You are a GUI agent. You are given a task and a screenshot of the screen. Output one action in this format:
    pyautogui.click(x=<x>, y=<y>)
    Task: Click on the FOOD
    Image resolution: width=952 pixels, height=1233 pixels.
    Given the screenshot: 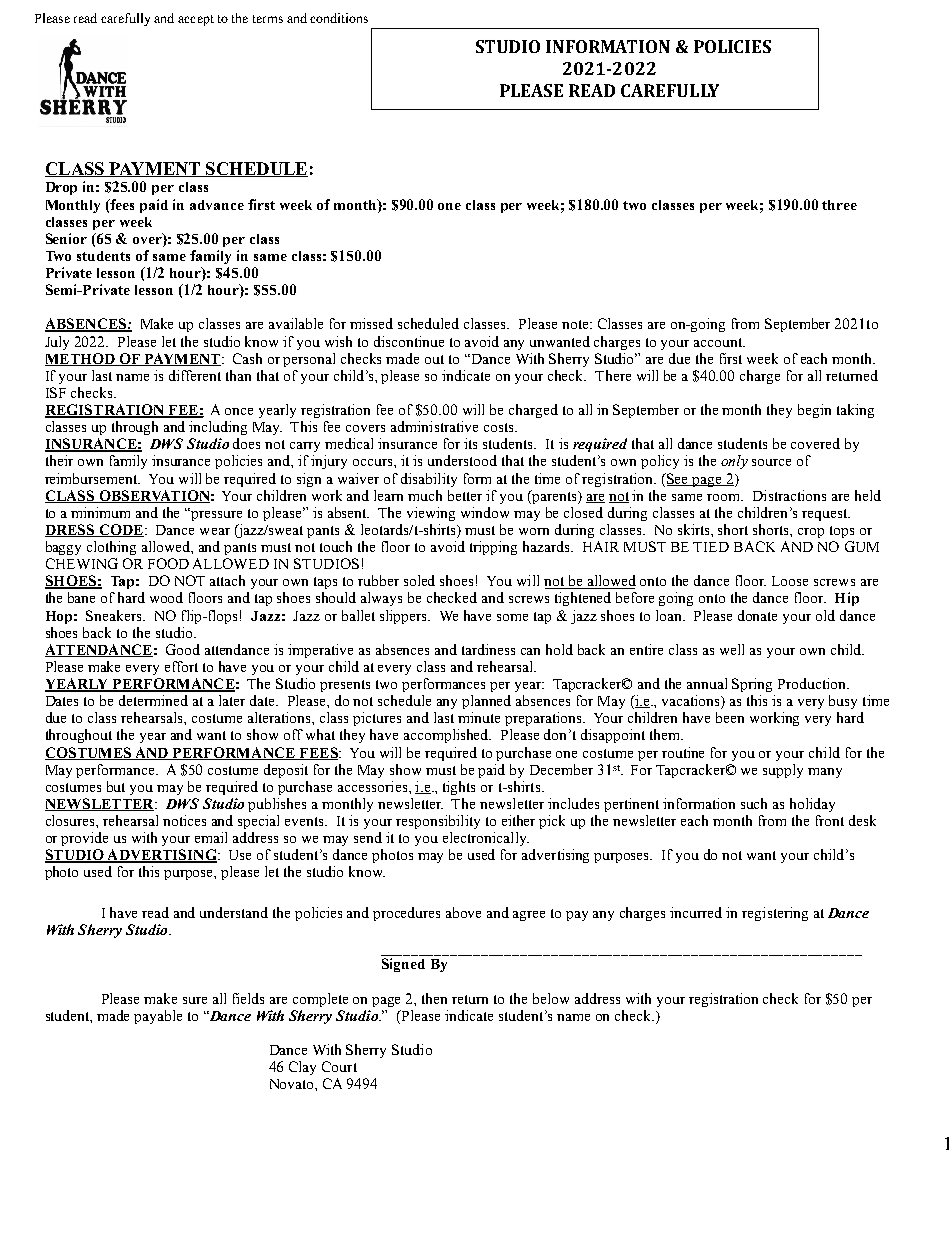 What is the action you would take?
    pyautogui.click(x=168, y=563)
